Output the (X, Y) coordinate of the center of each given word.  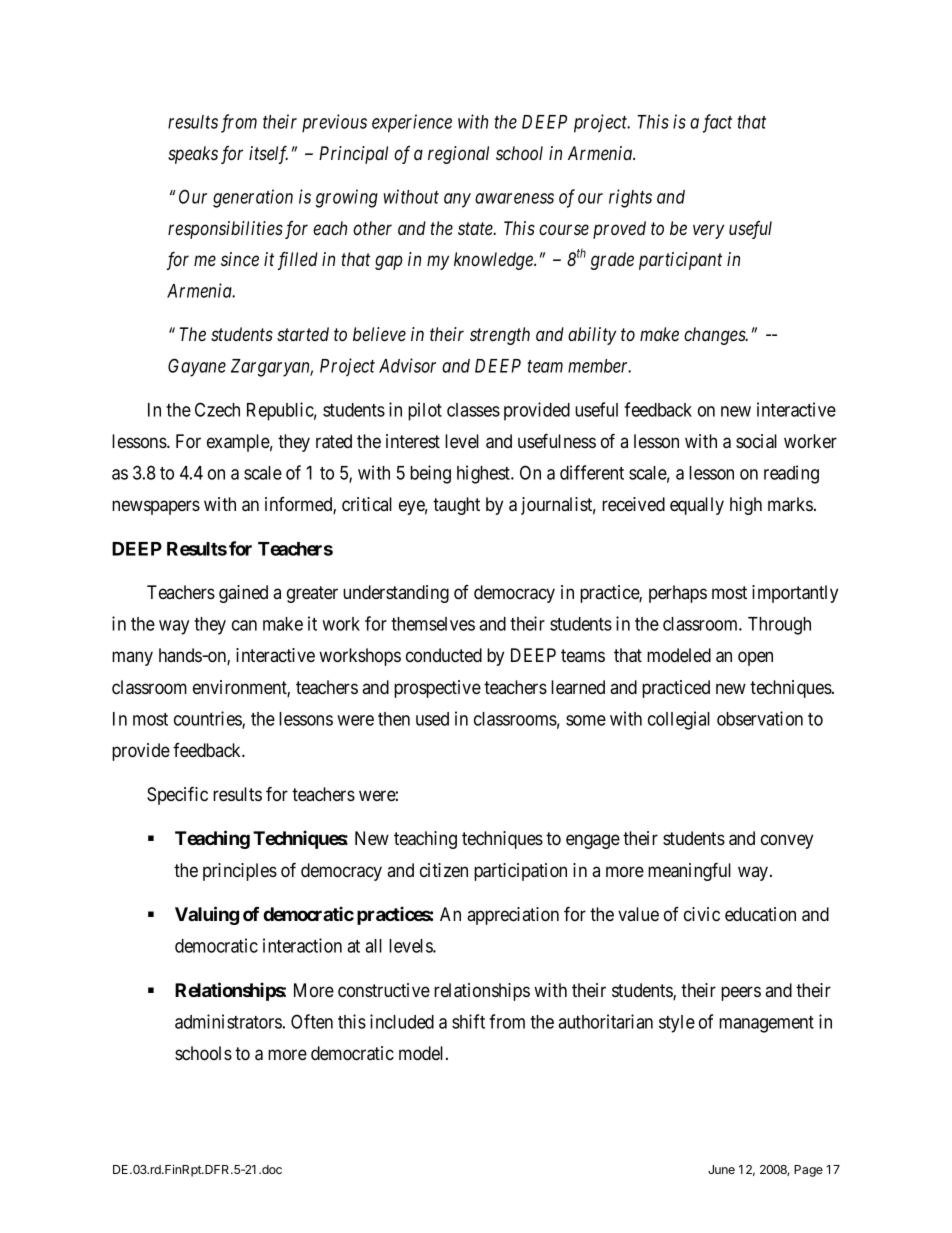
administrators (228, 1021)
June (721, 1169)
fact (717, 123)
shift (468, 1021)
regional (458, 155)
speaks (193, 155)
